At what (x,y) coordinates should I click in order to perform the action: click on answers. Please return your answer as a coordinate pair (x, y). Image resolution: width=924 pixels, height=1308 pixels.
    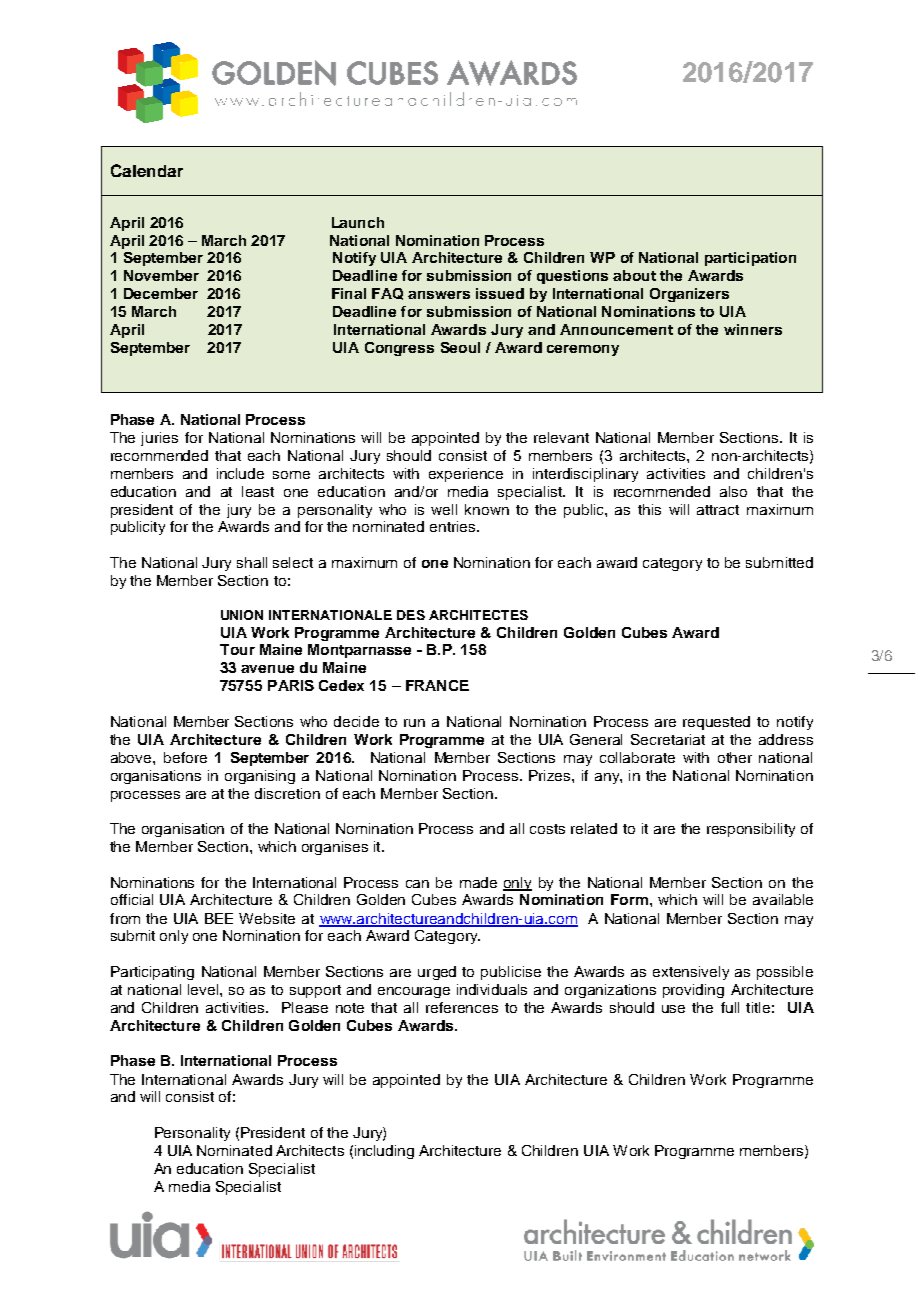
    Looking at the image, I should click on (439, 295).
